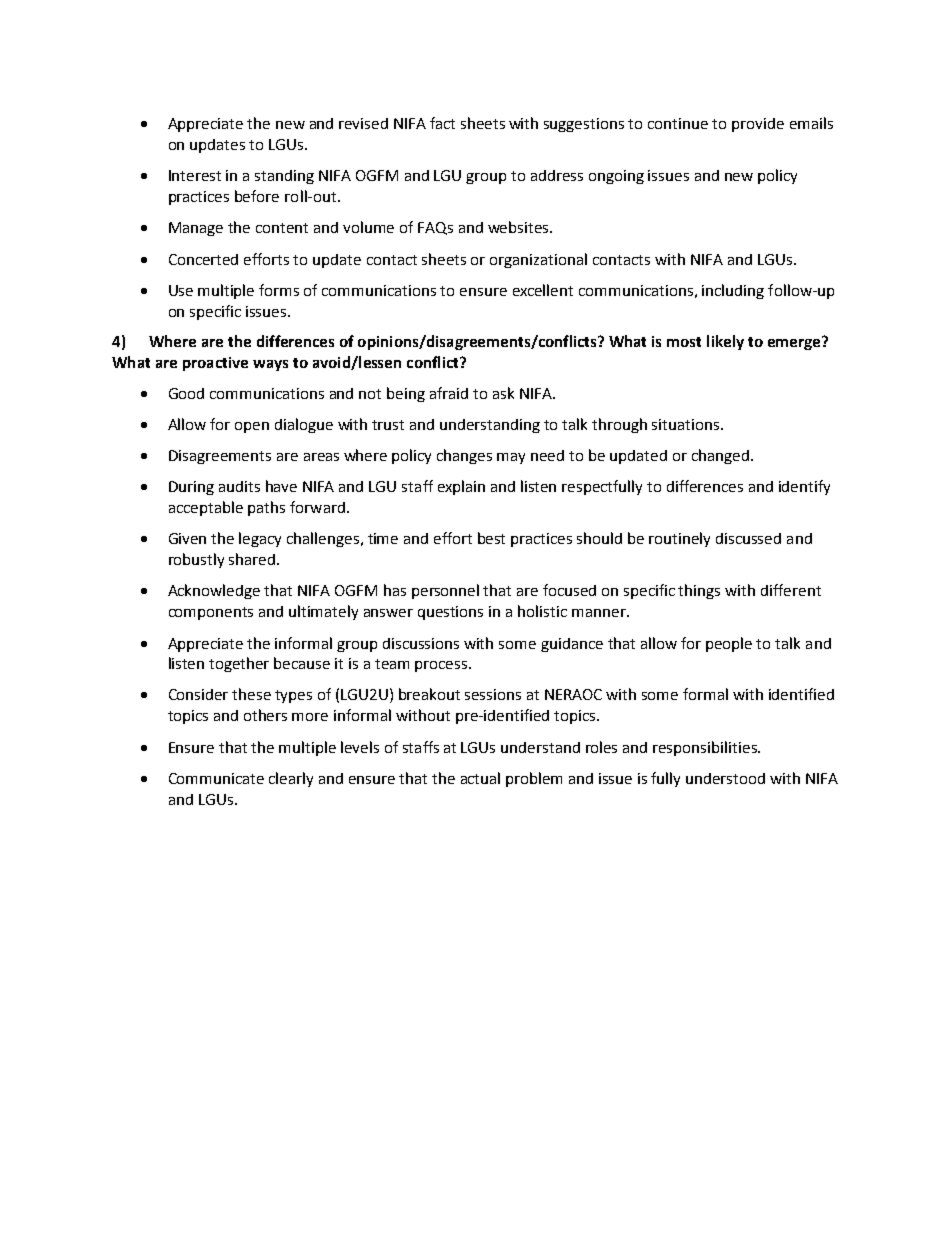 The height and width of the screenshot is (1233, 952). I want to click on provide, so click(758, 125).
